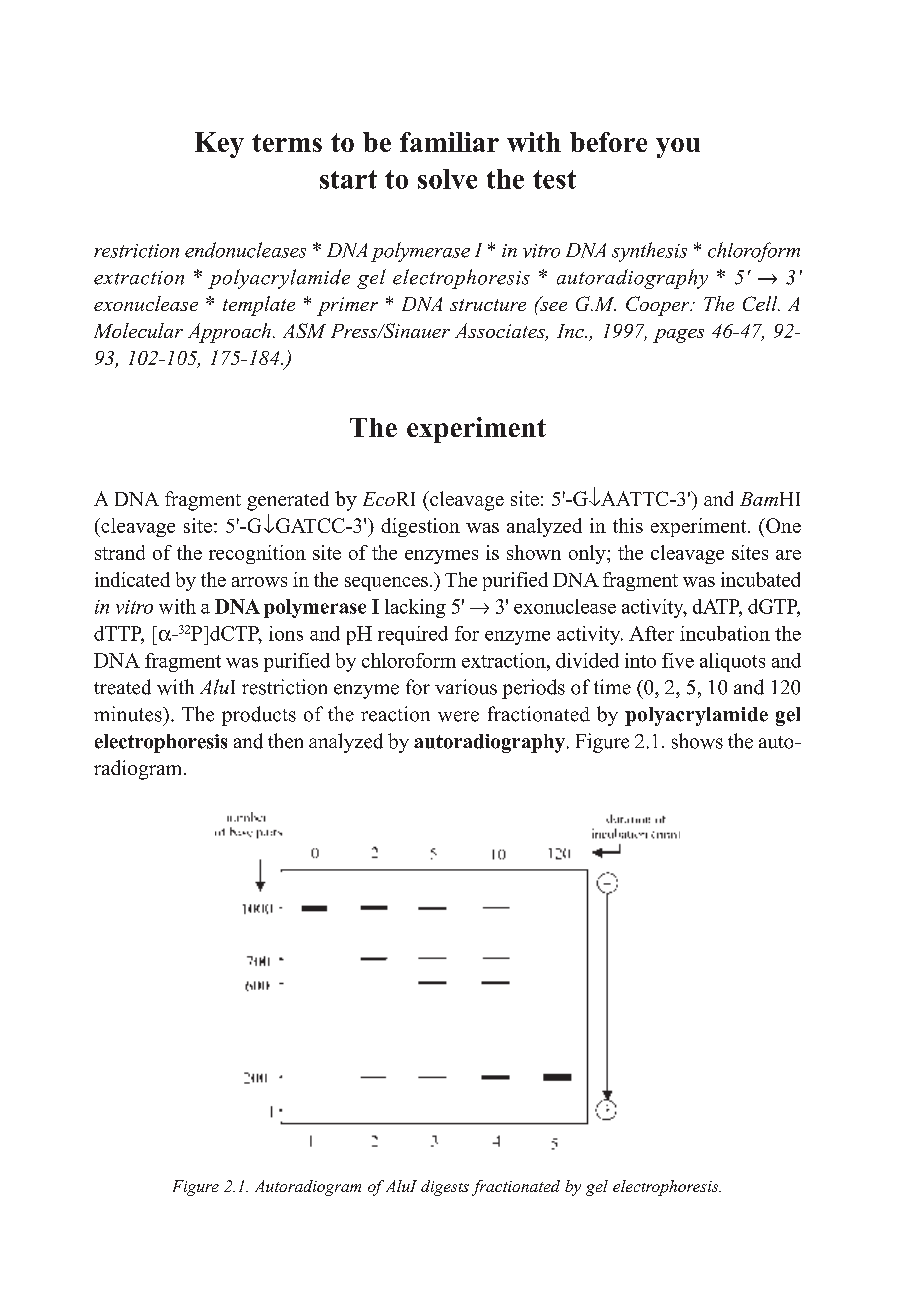 This screenshot has height=1316, width=906. Describe the element at coordinates (612, 687) in the screenshot. I see `time` at that location.
